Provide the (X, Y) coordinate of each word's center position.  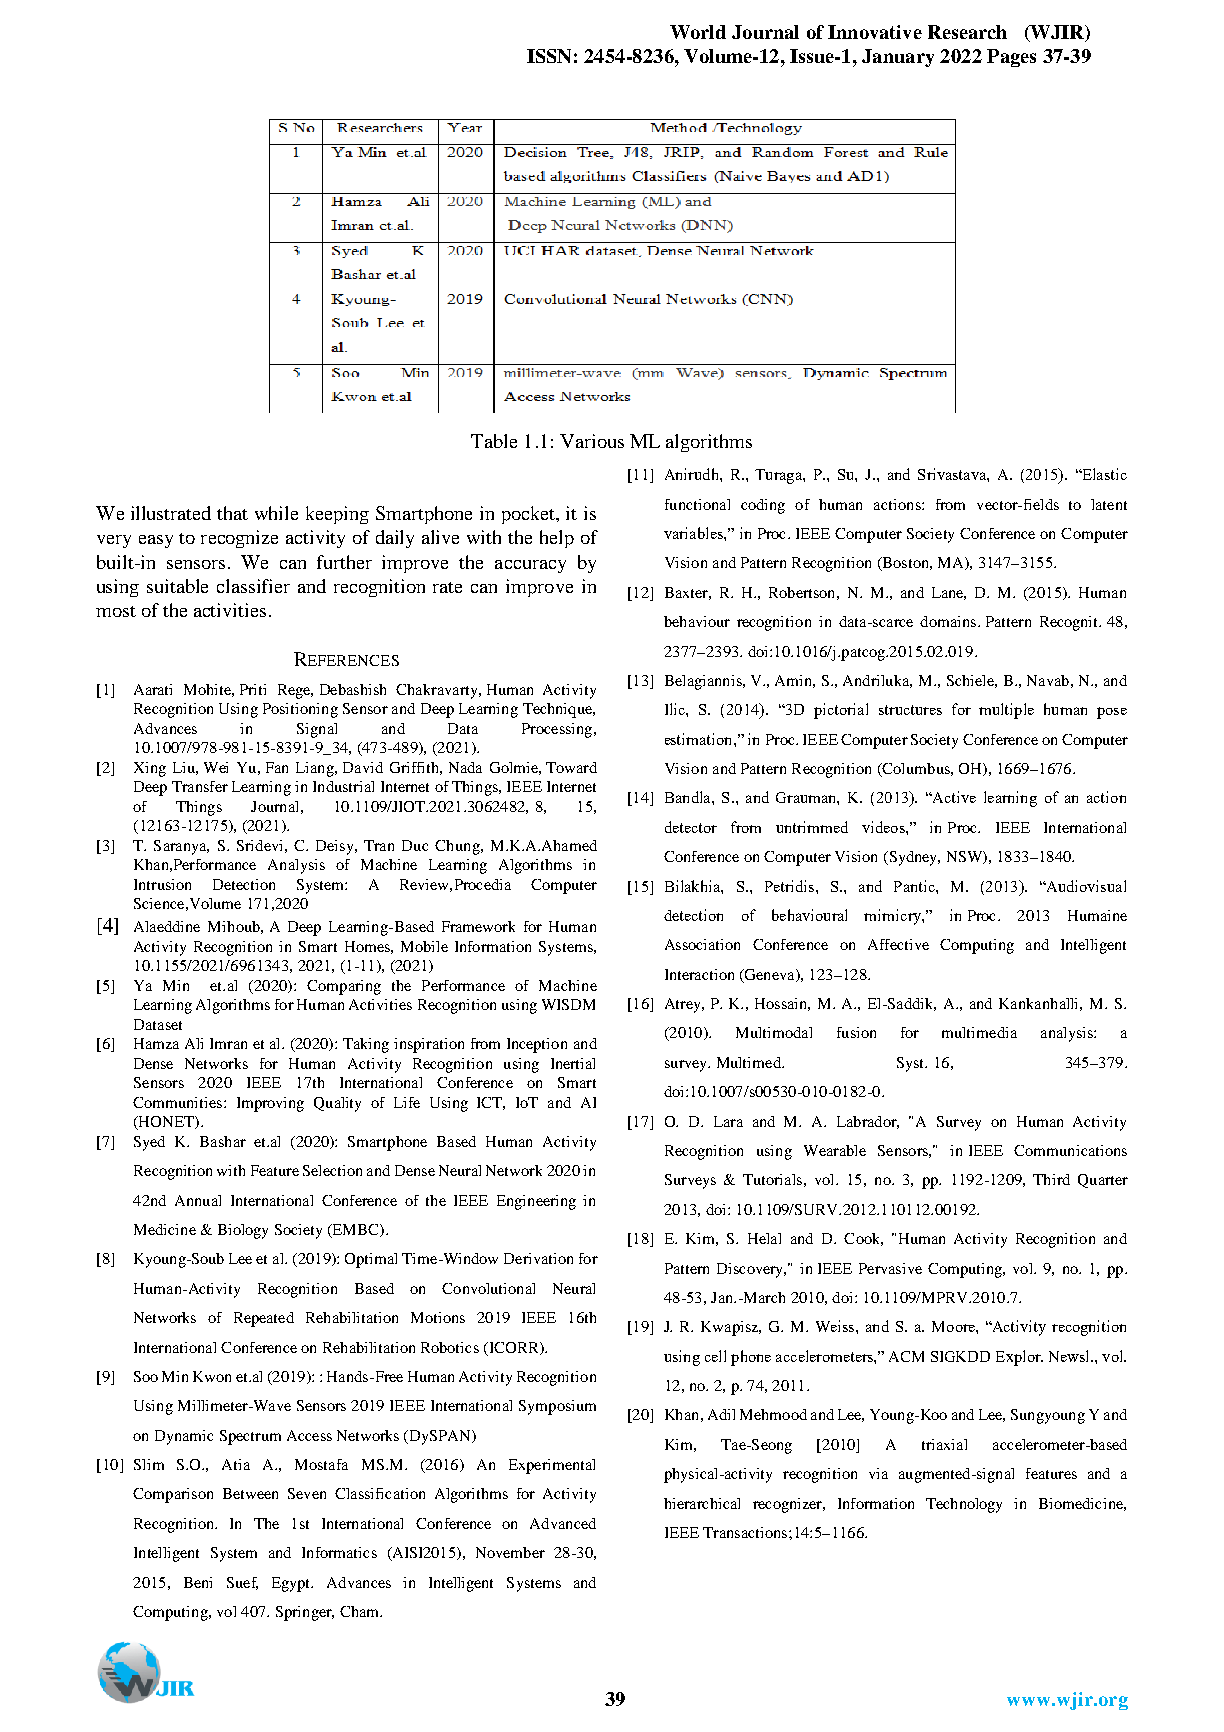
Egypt (292, 1584)
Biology (243, 1231)
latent (1109, 504)
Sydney (913, 858)
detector (691, 827)
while (276, 513)
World (698, 32)
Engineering (536, 1202)
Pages (1011, 58)
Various (592, 441)
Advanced (563, 1523)
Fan (277, 767)
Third (1051, 1179)
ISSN (549, 56)
